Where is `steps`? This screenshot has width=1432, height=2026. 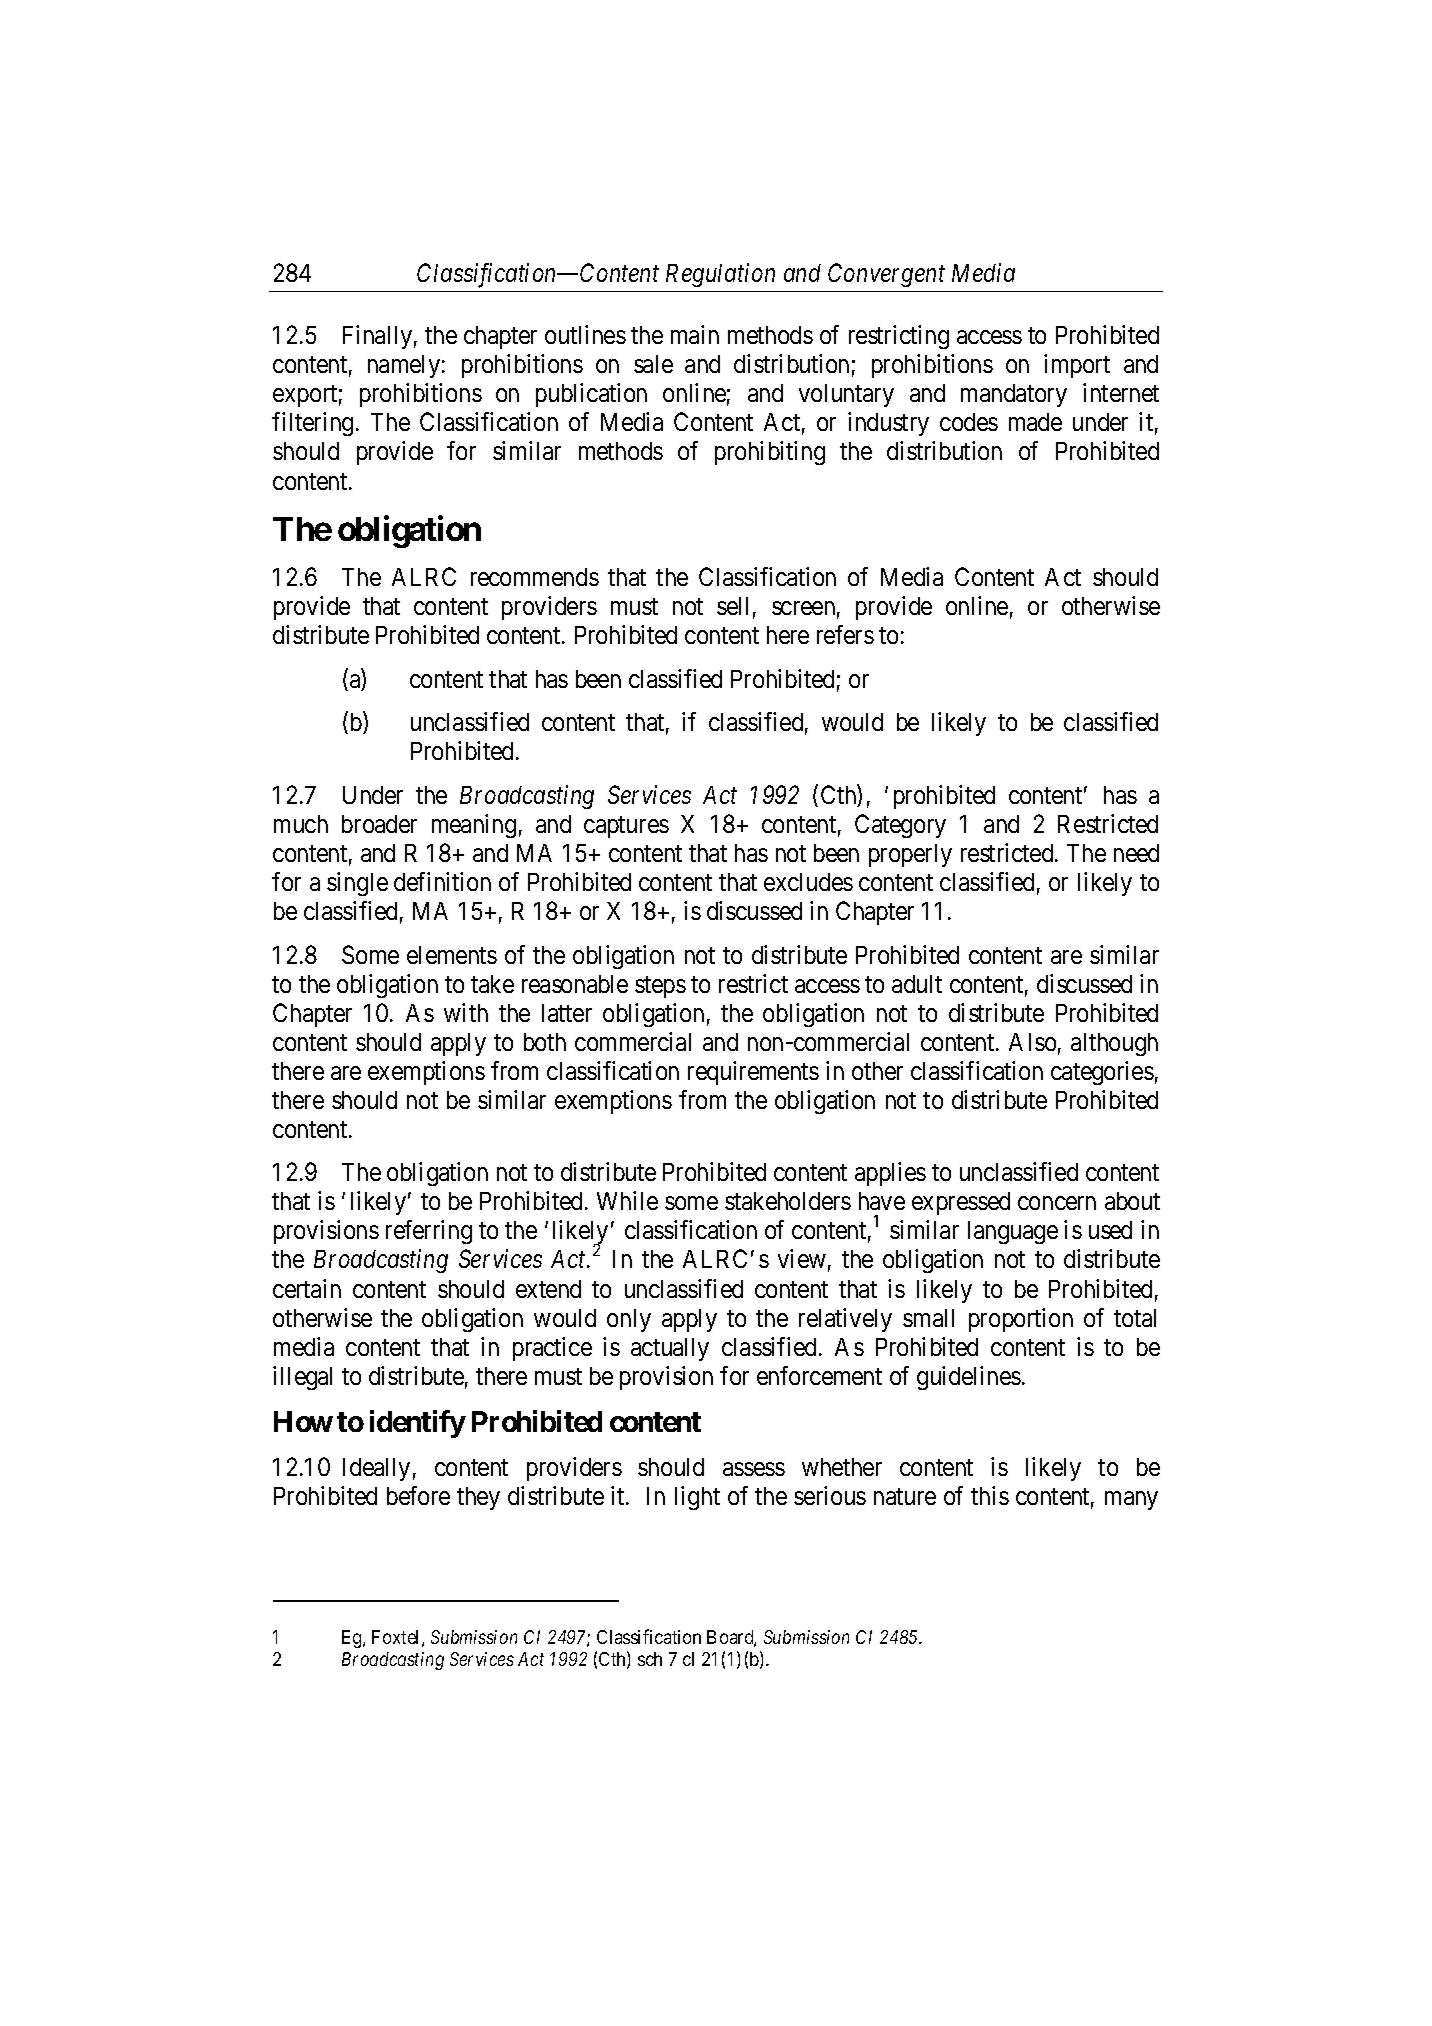 steps is located at coordinates (660, 987).
